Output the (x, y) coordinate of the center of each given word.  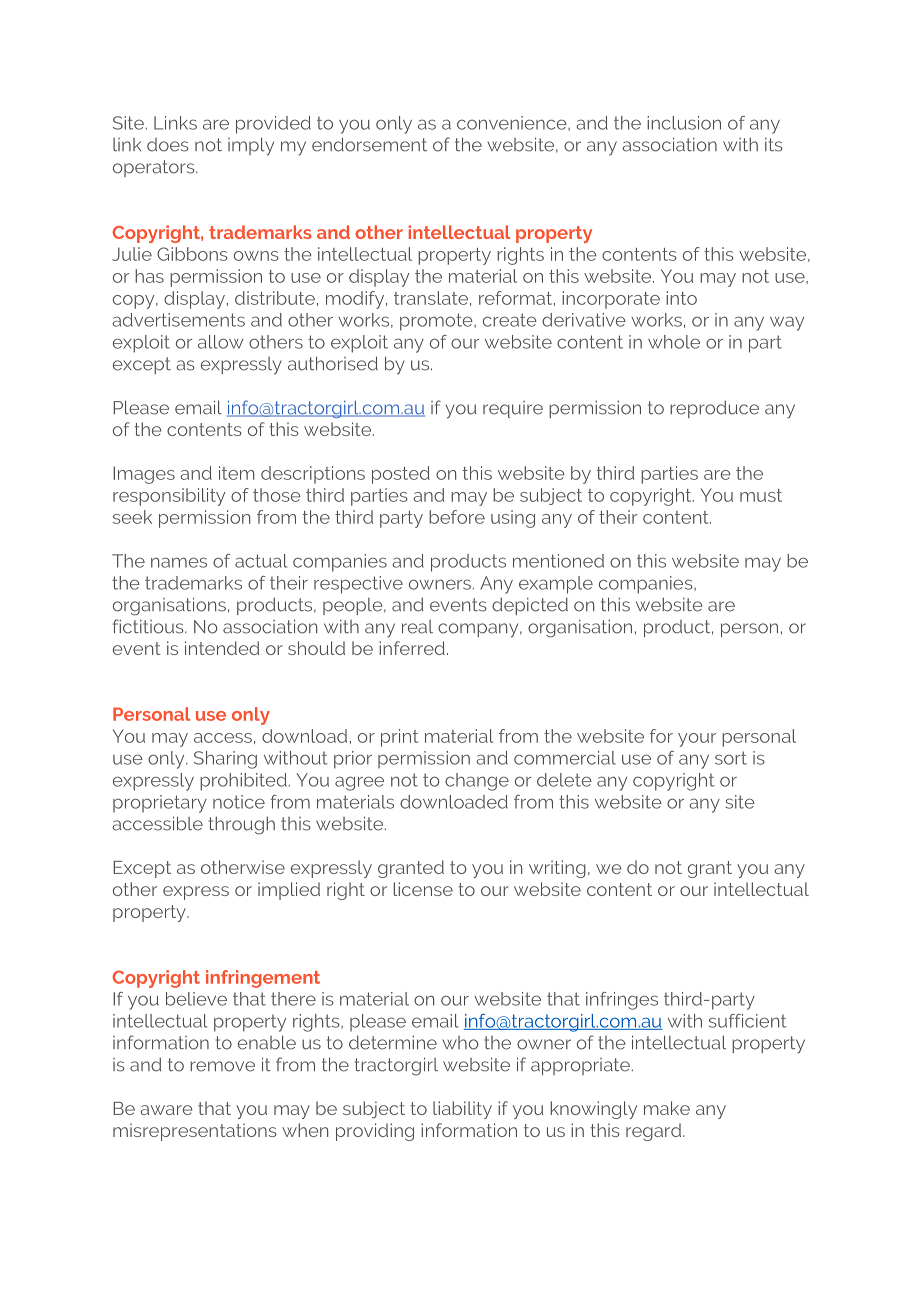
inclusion (684, 123)
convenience (513, 123)
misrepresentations (195, 1132)
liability (462, 1110)
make (667, 1108)
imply (251, 146)
